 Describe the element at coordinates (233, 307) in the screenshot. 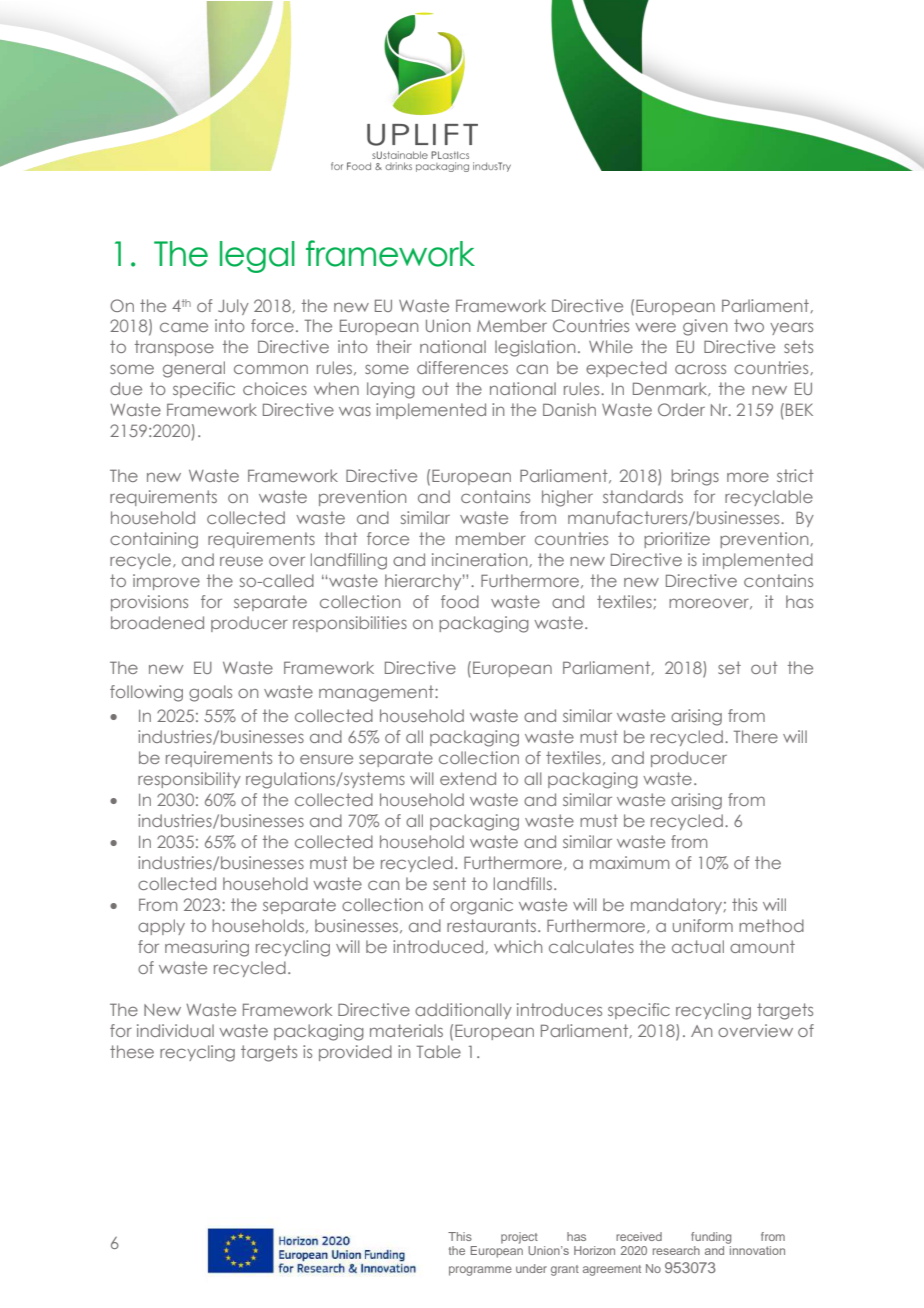

I see `July` at that location.
